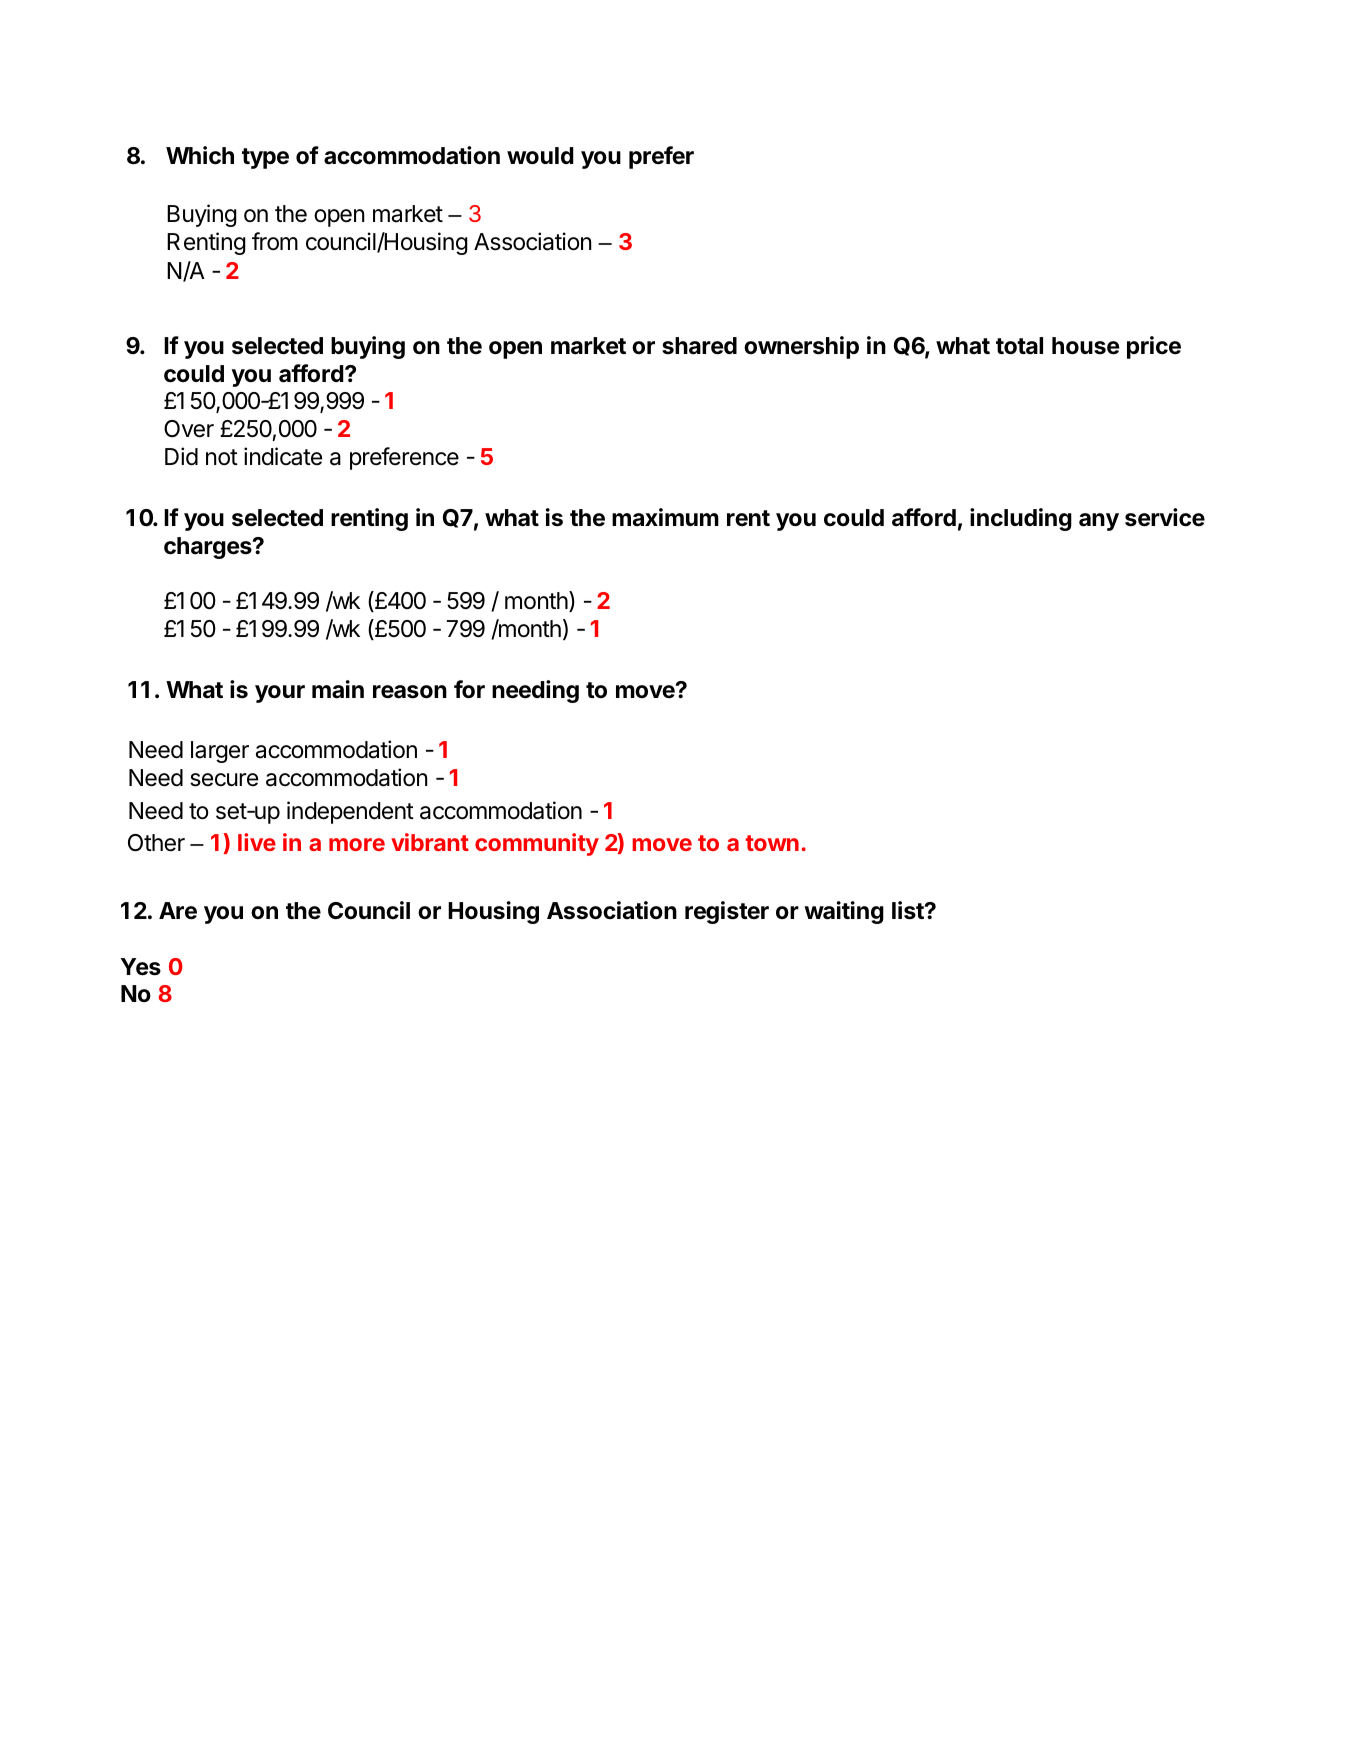 The height and width of the screenshot is (1743, 1347). Describe the element at coordinates (141, 967) in the screenshot. I see `Yes` at that location.
